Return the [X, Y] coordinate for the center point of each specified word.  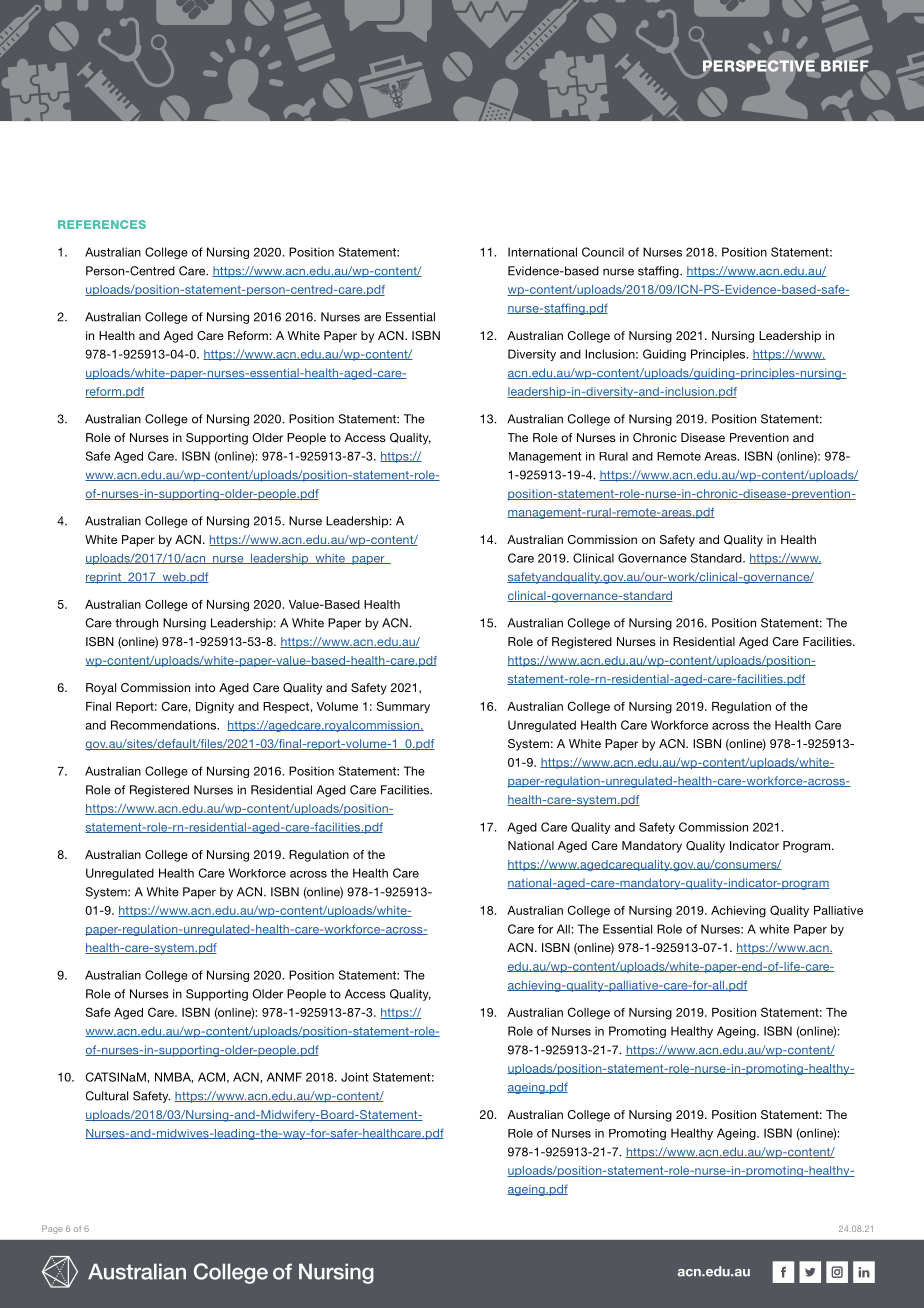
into [205, 687]
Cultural [107, 1096]
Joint [355, 1077]
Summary [403, 707]
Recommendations [165, 725]
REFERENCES [102, 224]
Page [52, 1229]
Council [603, 252]
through [136, 624]
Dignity [215, 708]
